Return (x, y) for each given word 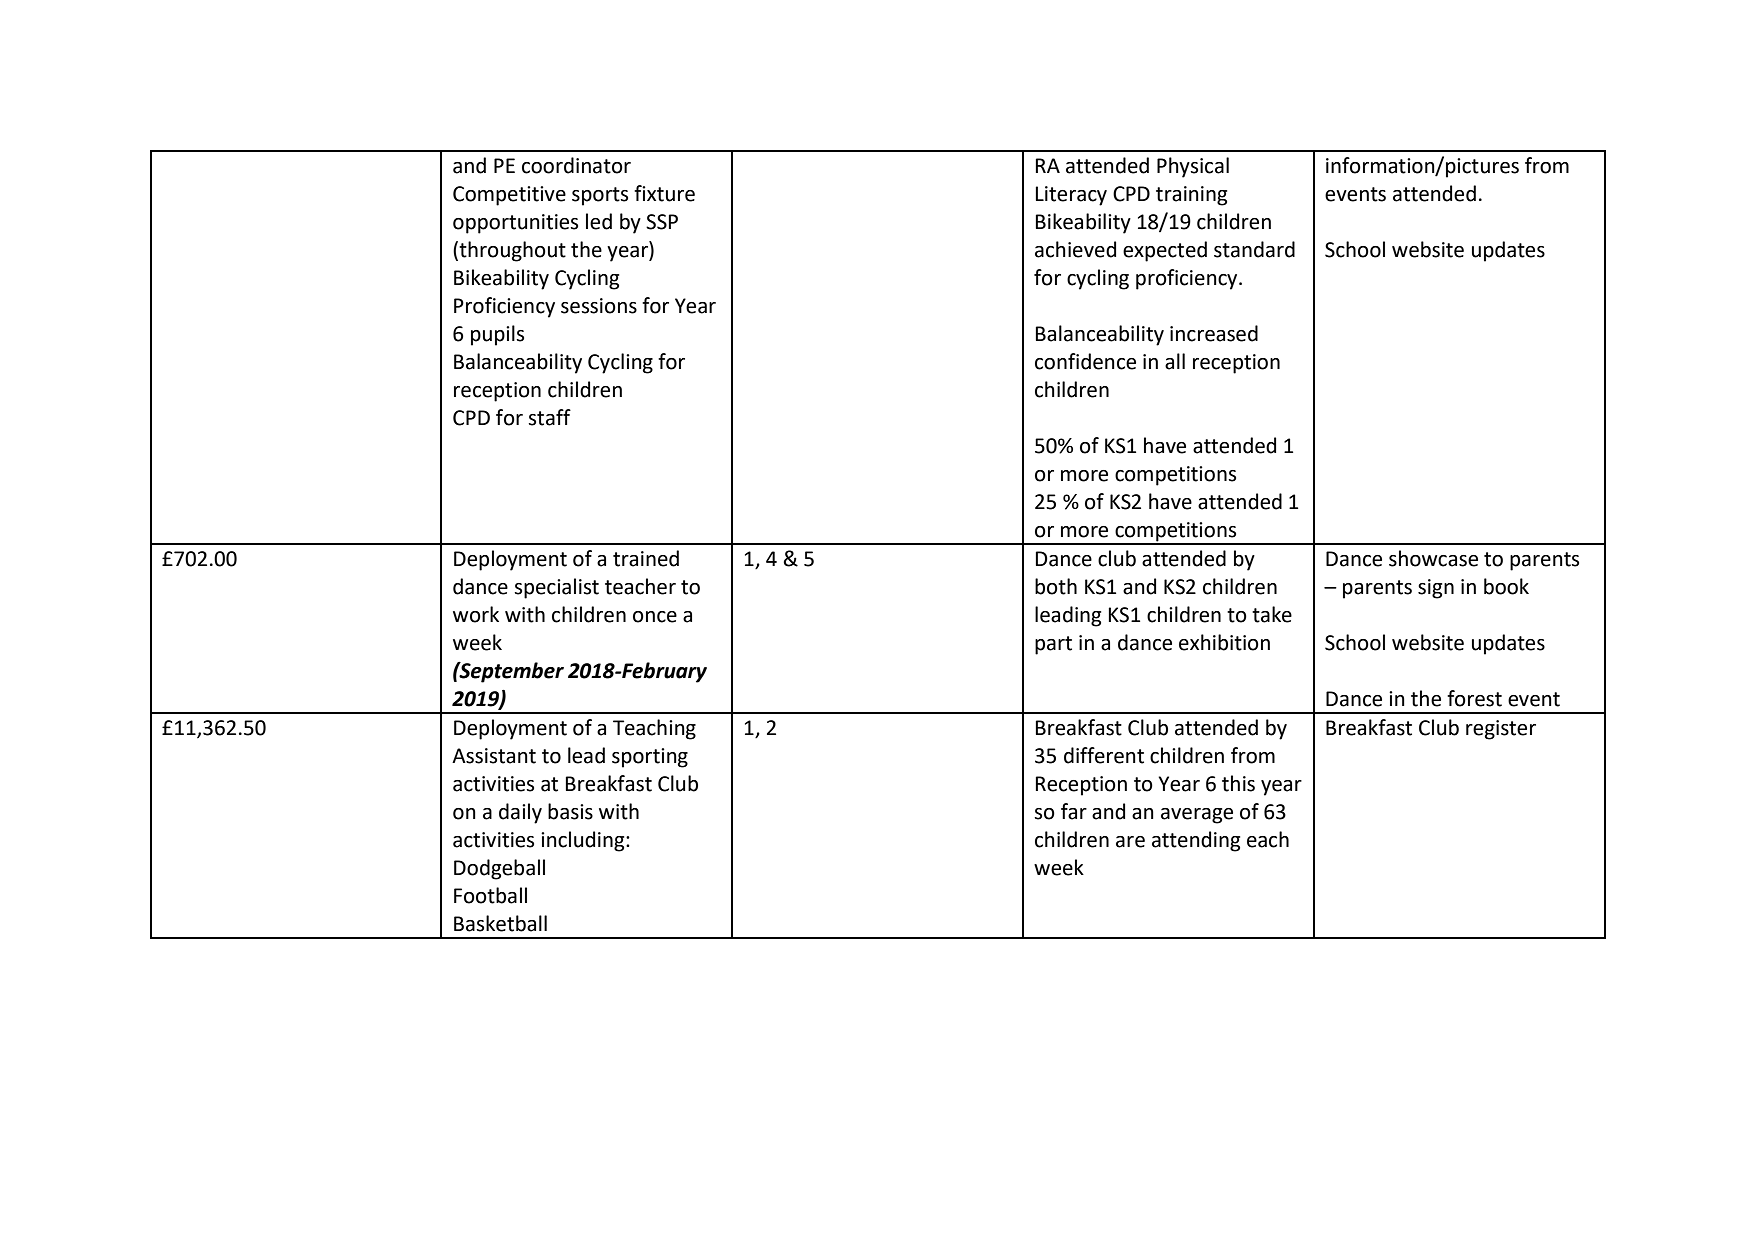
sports (600, 196)
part (1053, 645)
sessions (599, 306)
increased (1214, 333)
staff (549, 417)
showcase (1433, 558)
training (1191, 196)
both (1056, 586)
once (655, 617)
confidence (1085, 361)
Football (490, 895)
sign (1436, 589)
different (1104, 755)
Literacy (1071, 196)
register (1501, 730)
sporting (650, 758)
